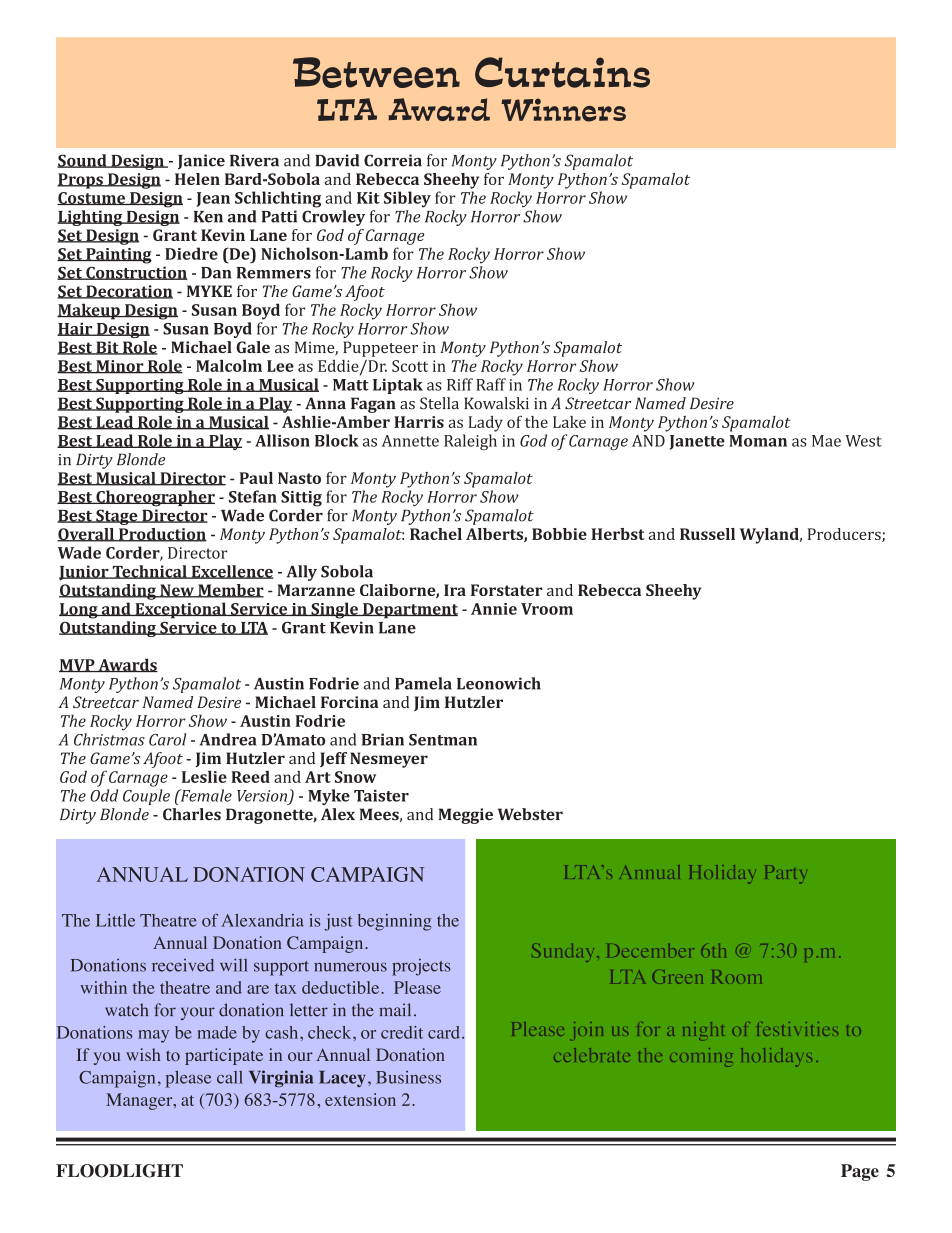 Image resolution: width=952 pixels, height=1233 pixels. Describe the element at coordinates (140, 1101) in the image. I see `Manager` at that location.
